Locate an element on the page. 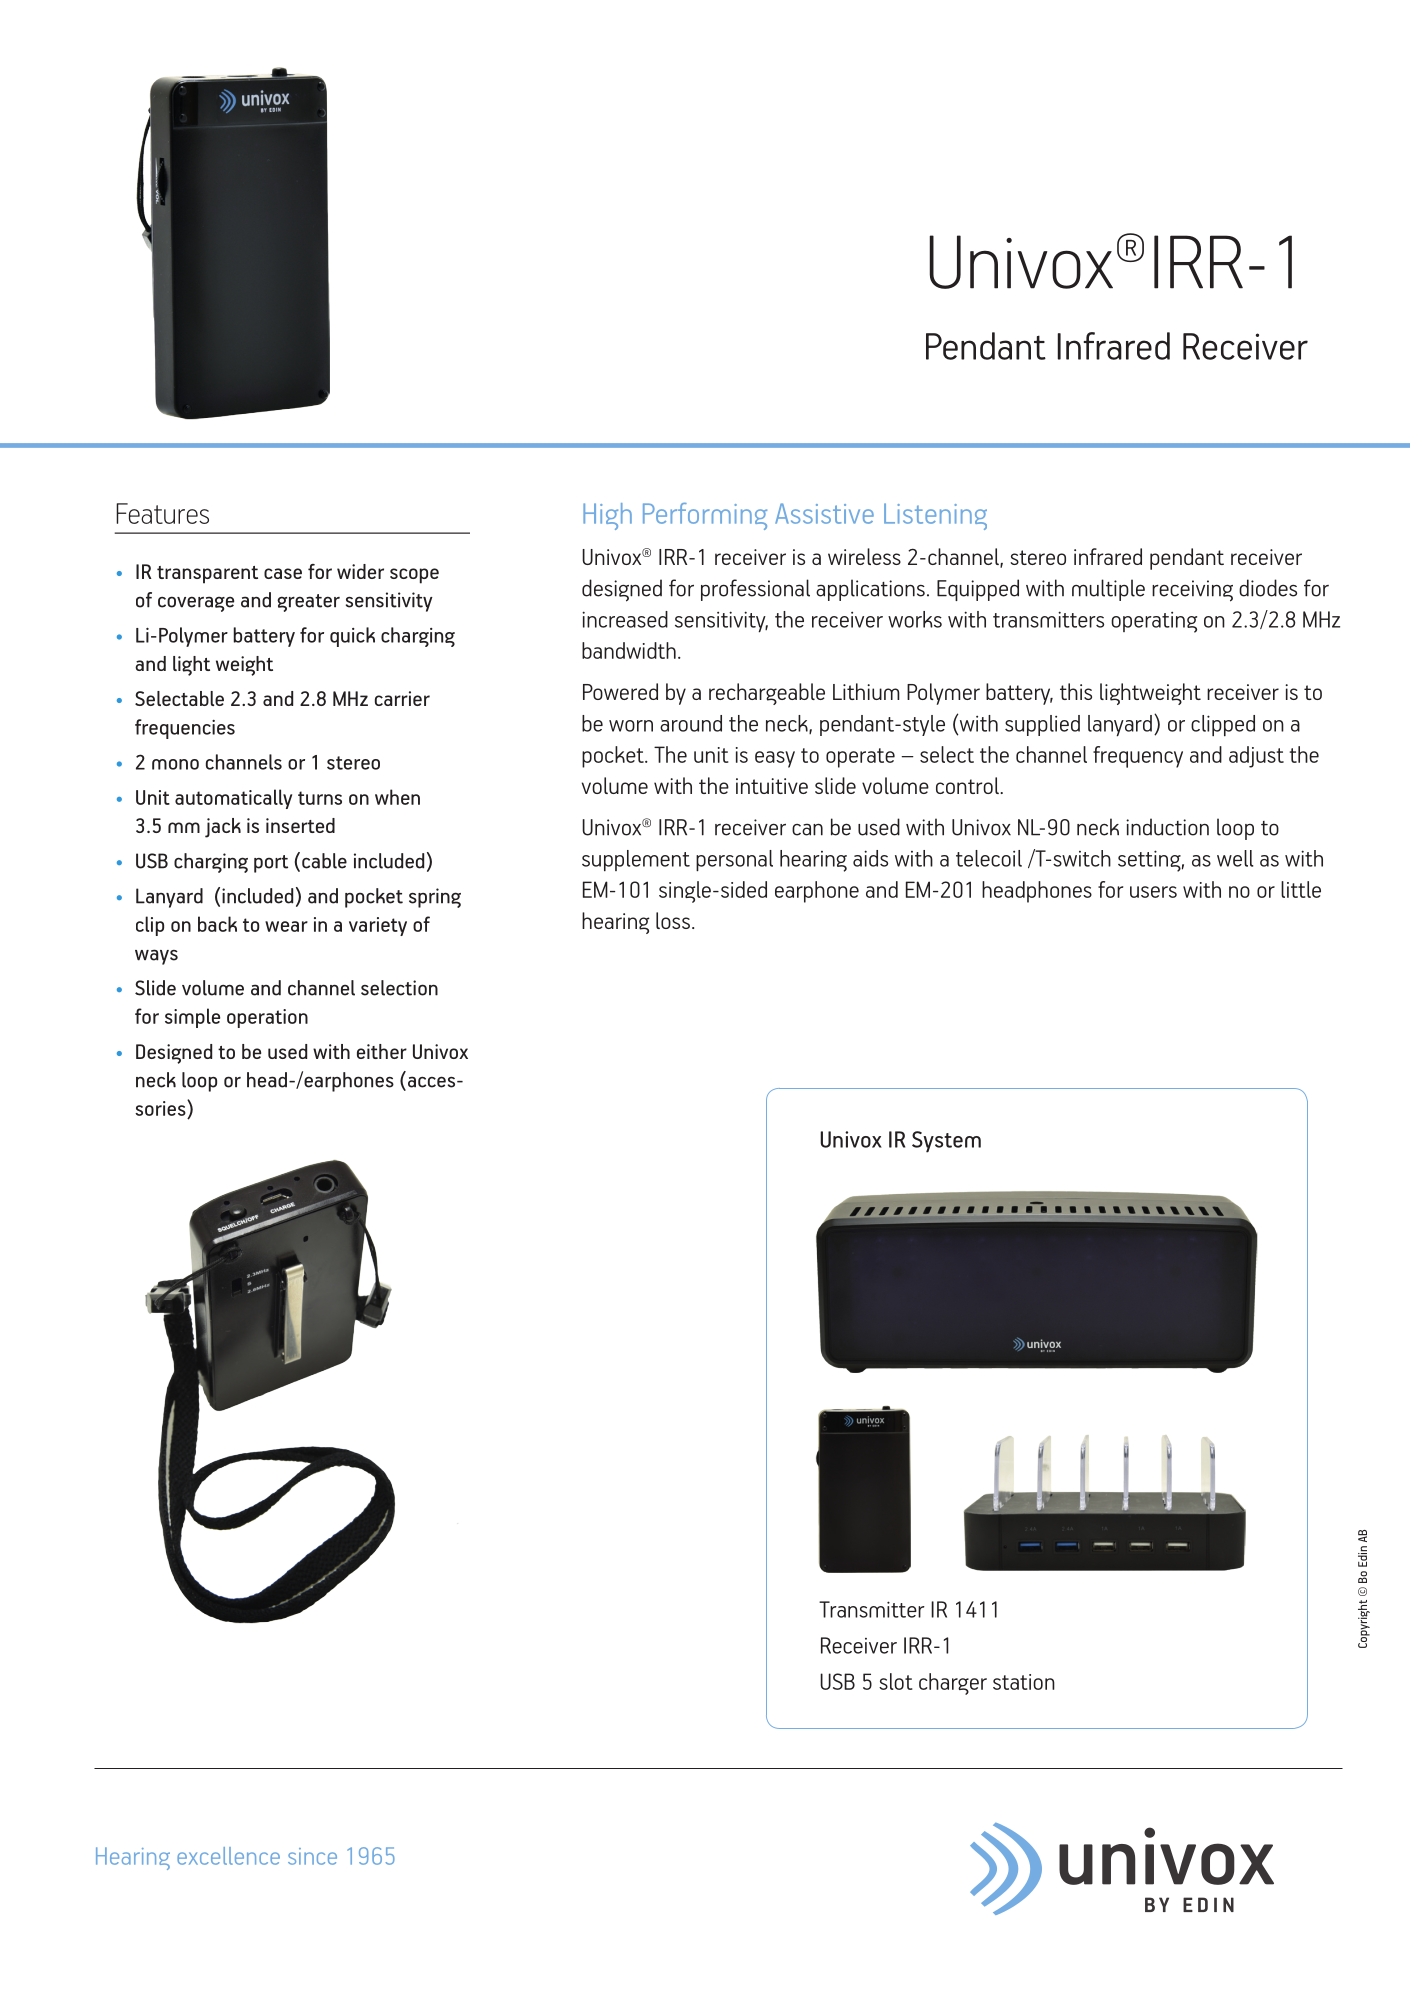 Image resolution: width=1410 pixels, height=1994 pixels. System is located at coordinates (946, 1142).
